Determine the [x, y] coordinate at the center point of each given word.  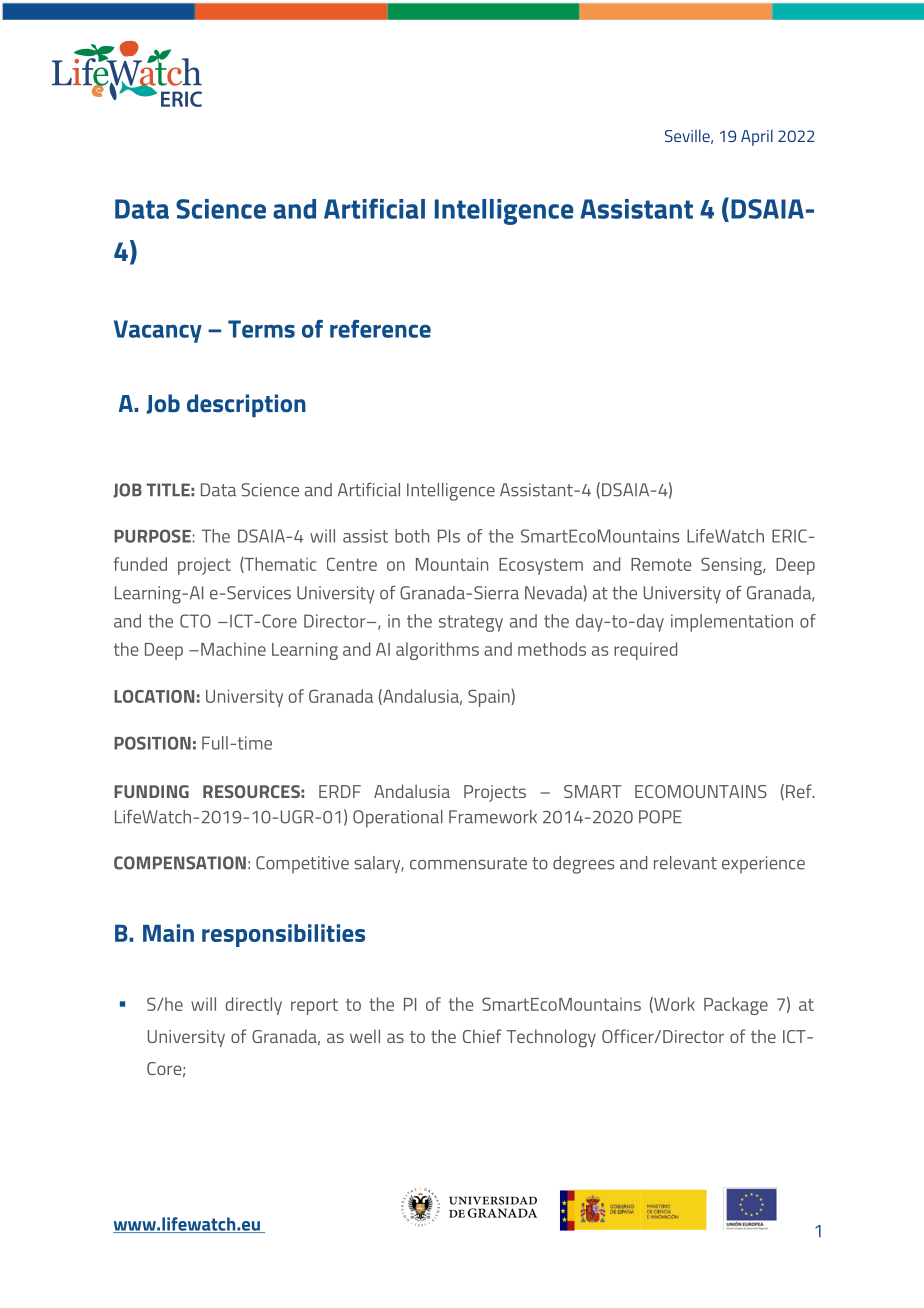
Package [736, 1006]
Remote [661, 564]
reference [380, 329]
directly [253, 1006]
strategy [471, 623]
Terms [261, 329]
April [757, 137]
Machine [233, 649]
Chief [482, 1036]
